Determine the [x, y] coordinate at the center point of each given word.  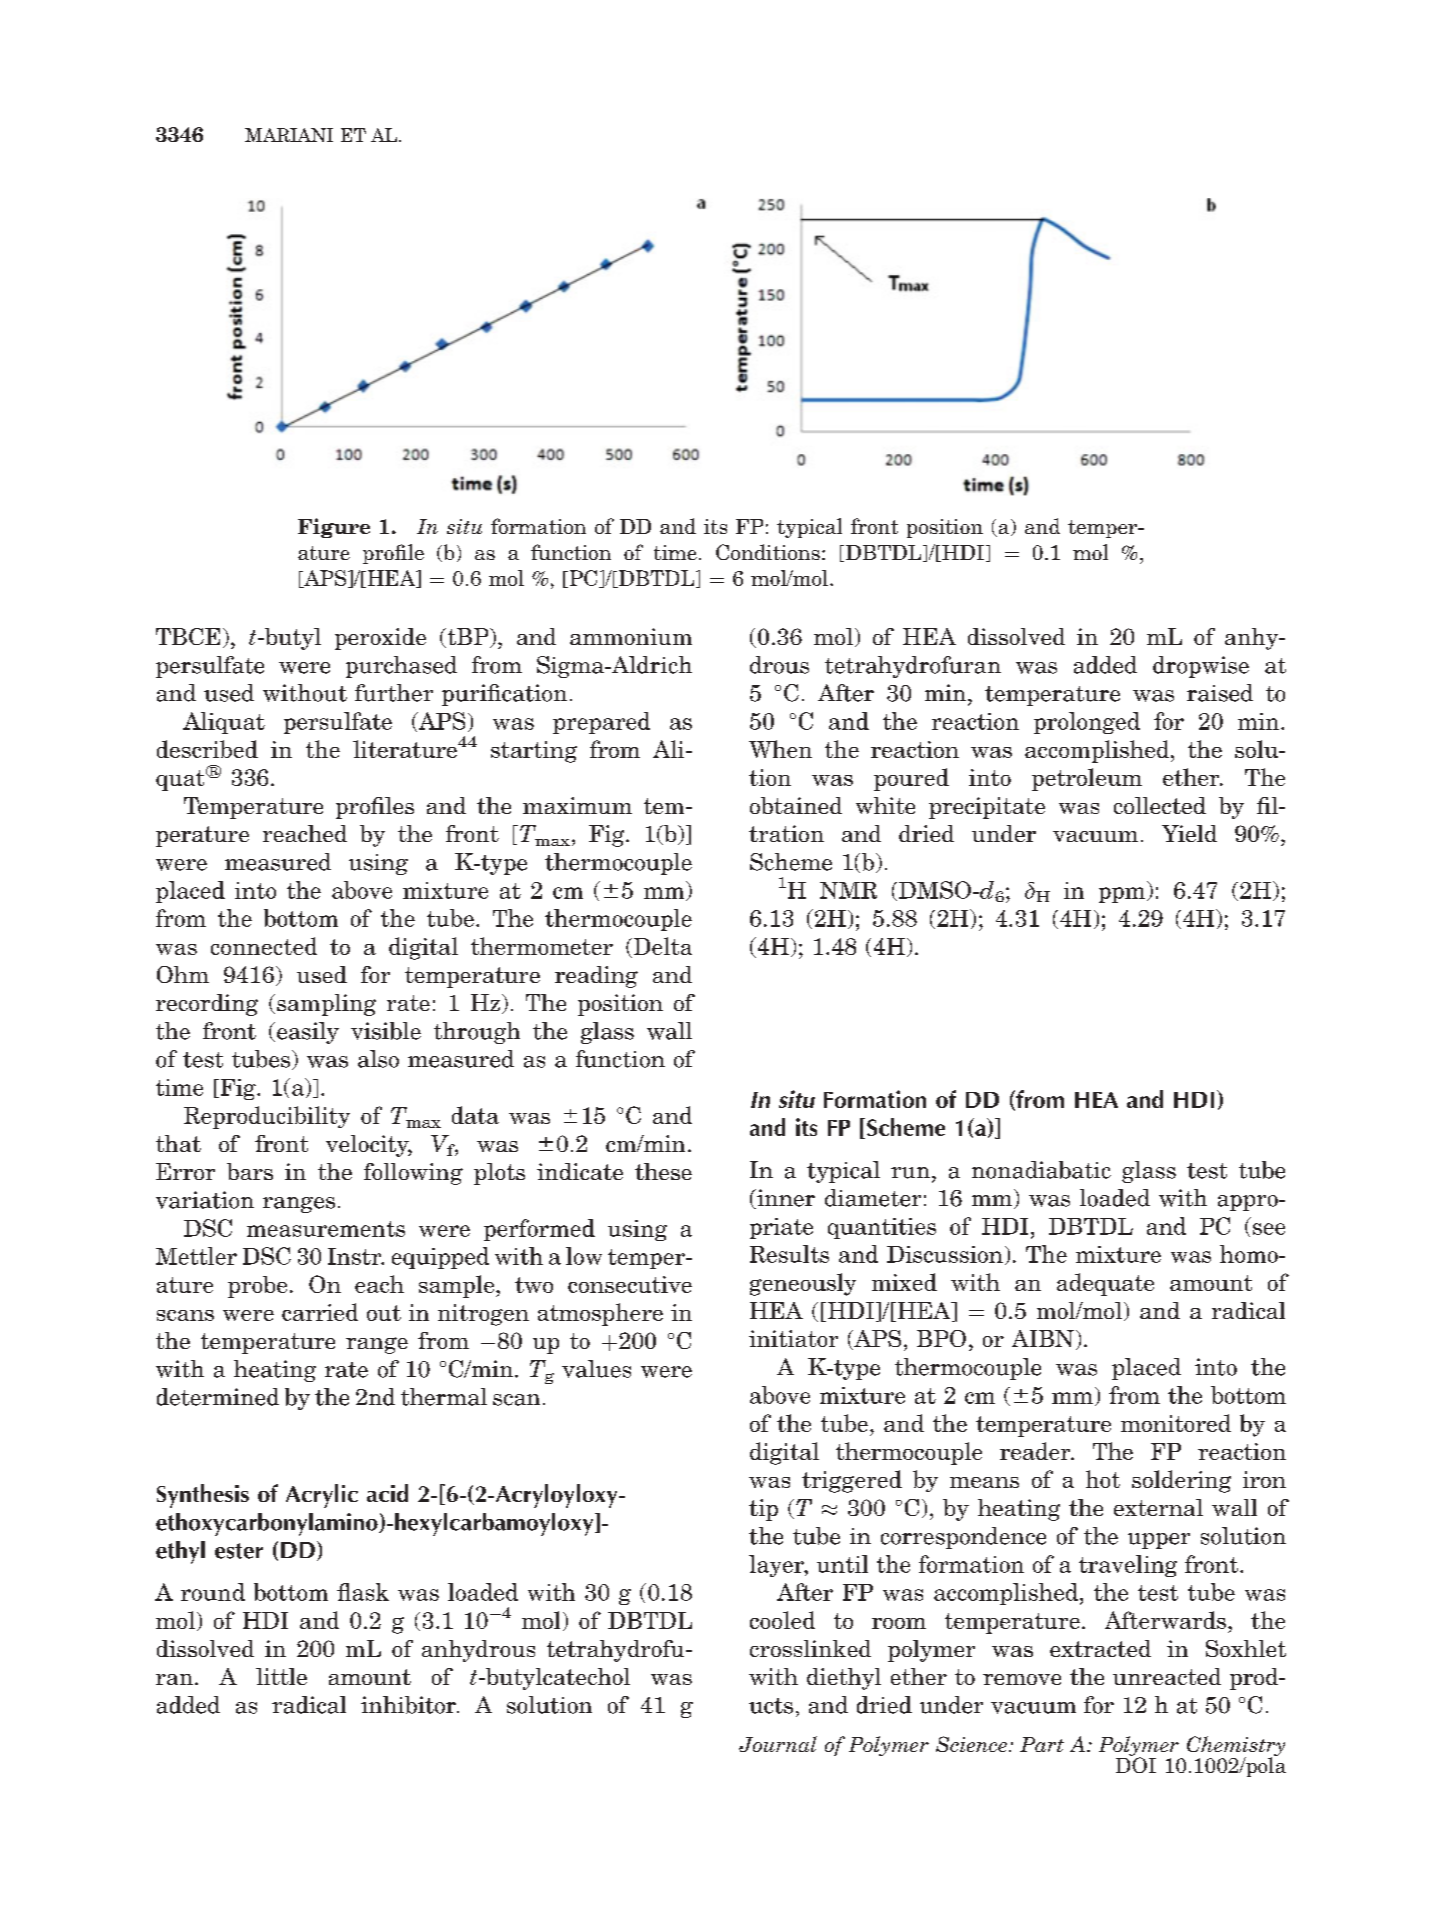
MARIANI [289, 135]
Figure [334, 528]
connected [264, 946]
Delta [661, 947]
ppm [1123, 895]
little [281, 1676]
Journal [778, 1744]
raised [1220, 693]
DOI [1136, 1764]
